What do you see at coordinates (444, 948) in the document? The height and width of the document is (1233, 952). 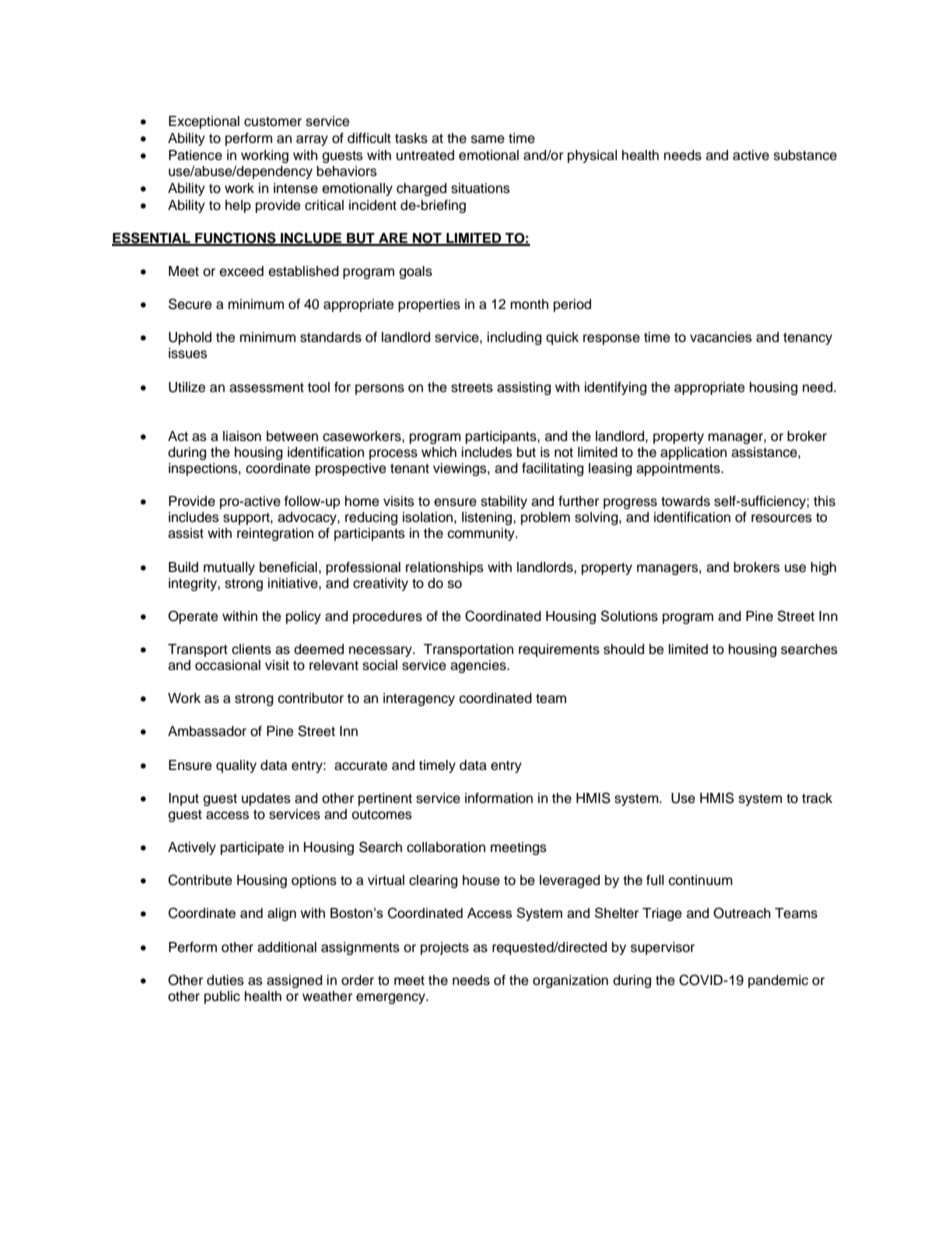 I see `projects` at bounding box center [444, 948].
